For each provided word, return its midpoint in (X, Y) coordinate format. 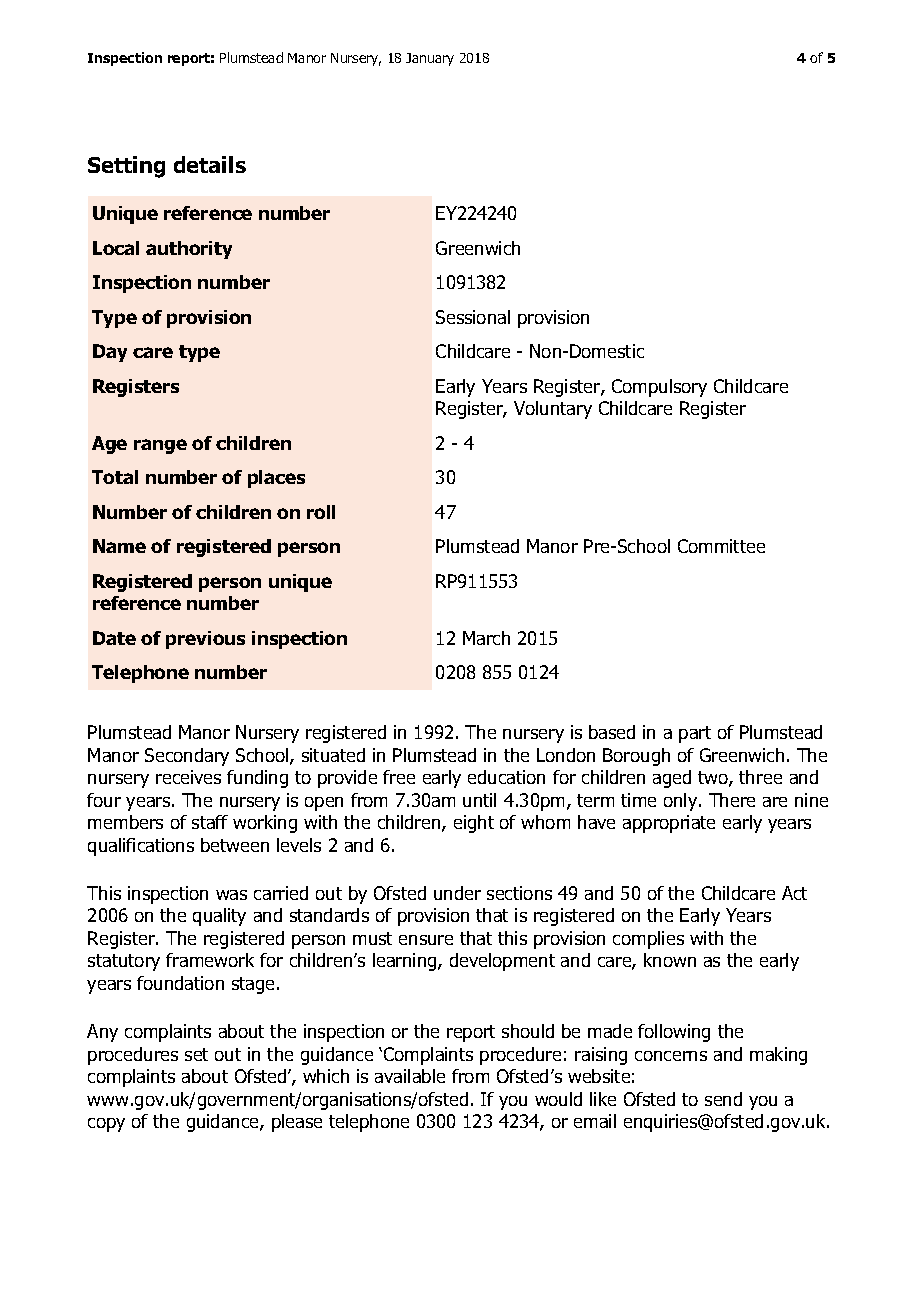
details (210, 164)
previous (205, 640)
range (160, 446)
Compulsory (659, 388)
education (506, 777)
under (457, 893)
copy (106, 1125)
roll (321, 512)
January (430, 59)
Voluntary (553, 410)
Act (794, 893)
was (231, 895)
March (486, 638)
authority (189, 250)
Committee (721, 546)
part (695, 734)
